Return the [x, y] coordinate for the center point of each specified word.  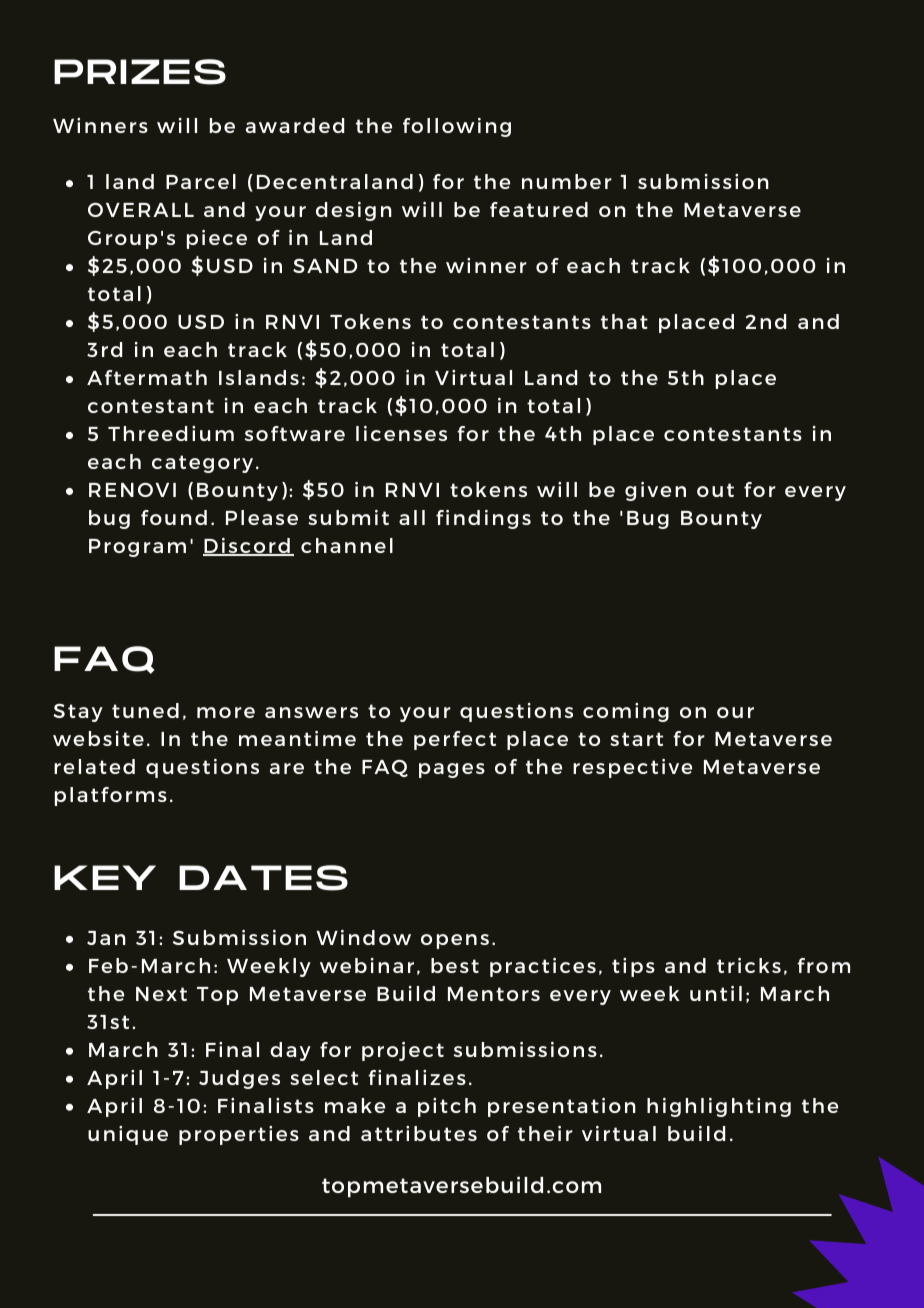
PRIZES [140, 72]
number [567, 181]
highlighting [719, 1107]
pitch [447, 1107]
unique [128, 1135]
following [457, 127]
